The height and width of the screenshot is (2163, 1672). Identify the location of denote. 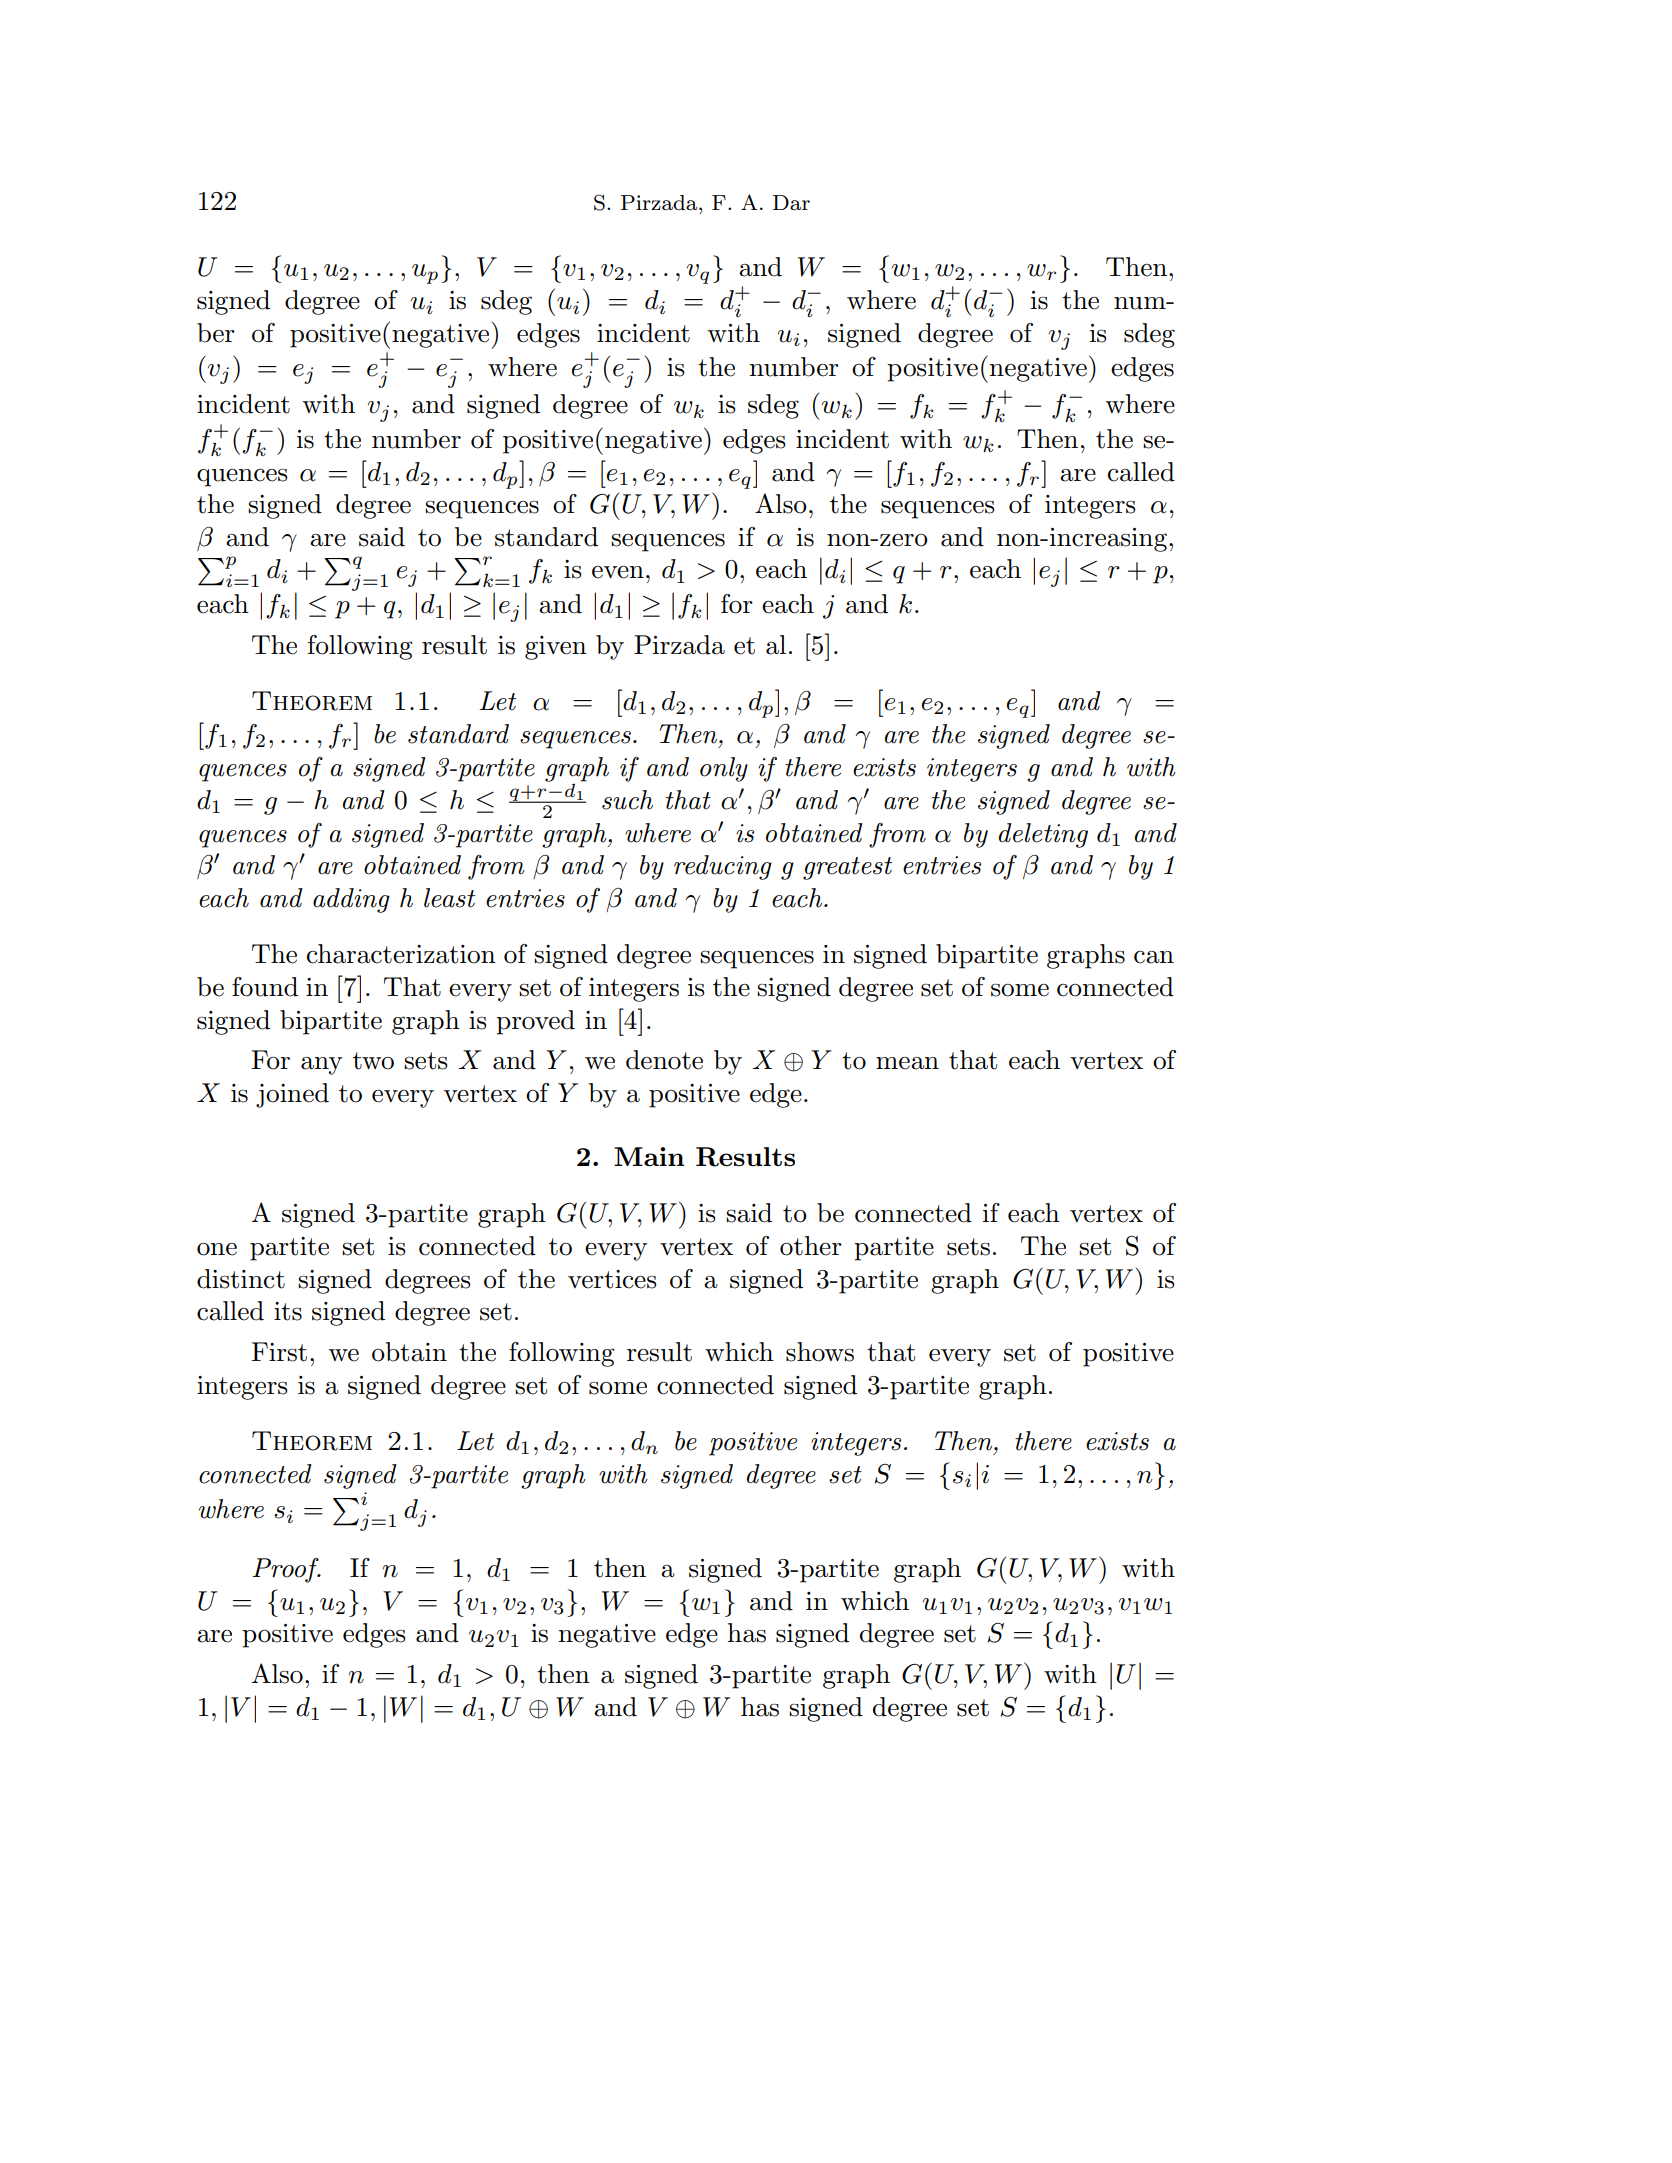
(664, 1060).
